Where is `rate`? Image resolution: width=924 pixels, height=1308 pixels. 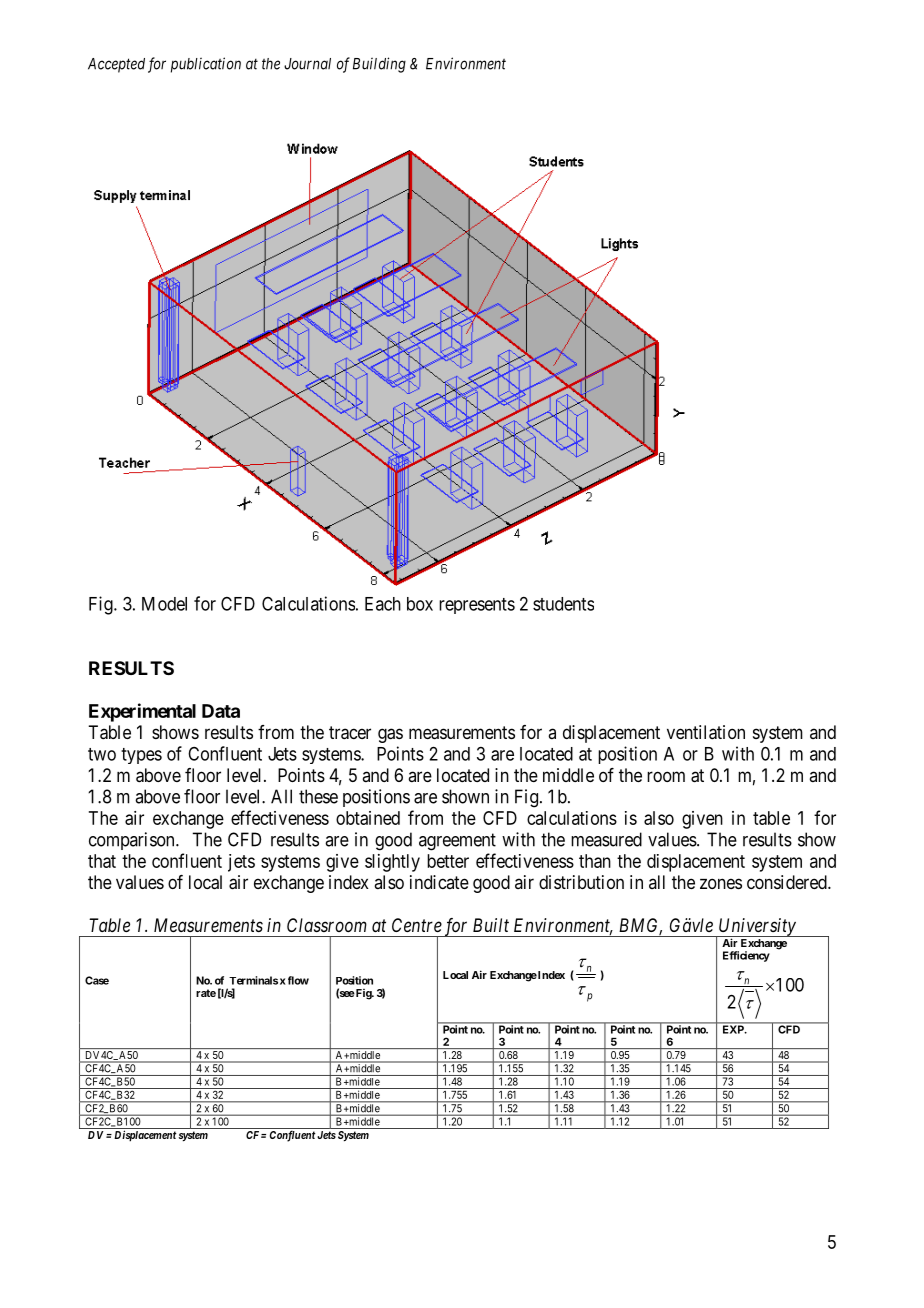 rate is located at coordinates (206, 993).
